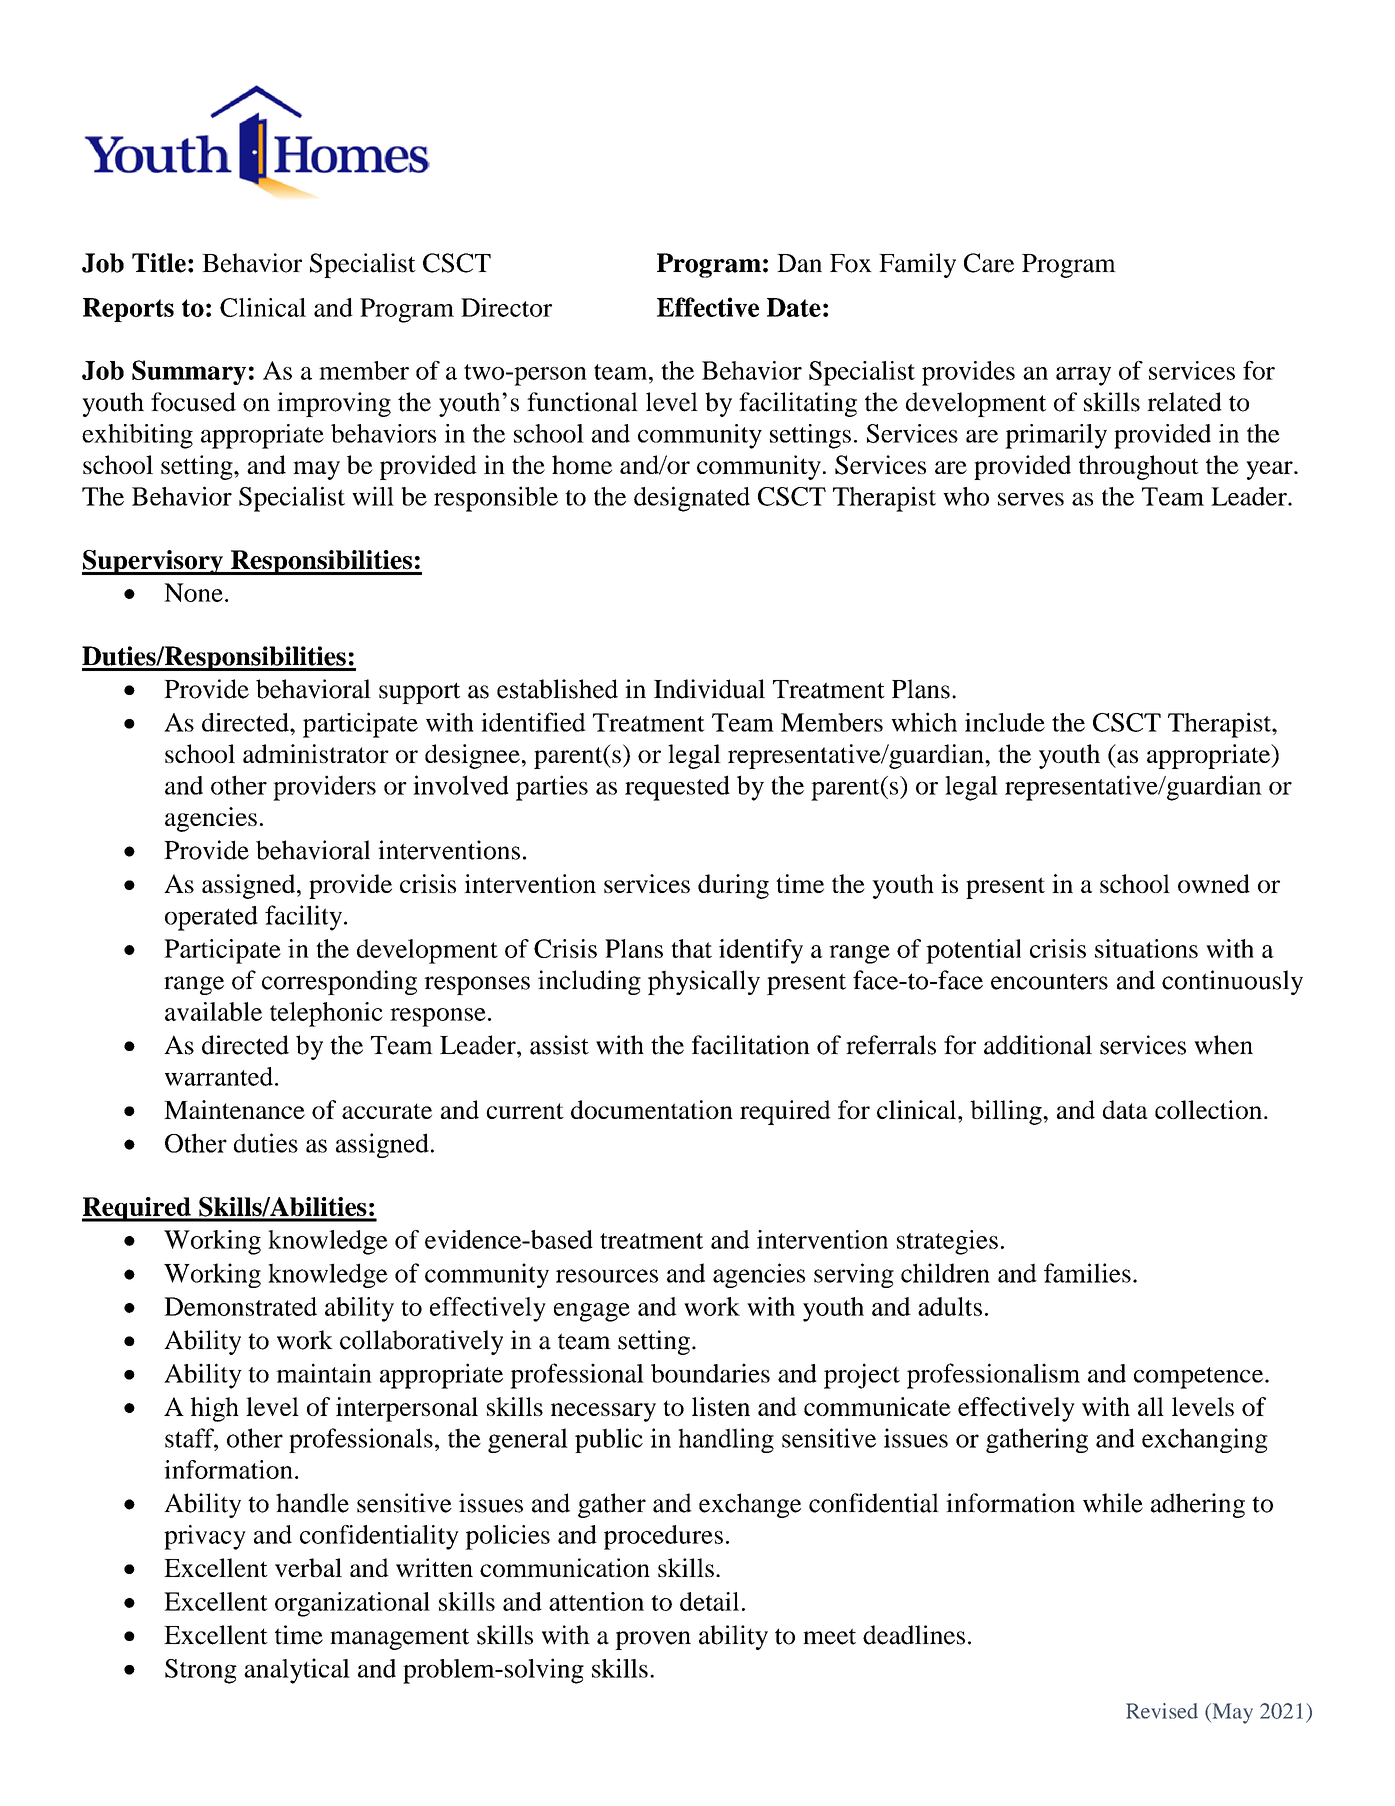 Image resolution: width=1395 pixels, height=1806 pixels. What do you see at coordinates (607, 1276) in the page?
I see `resources` at bounding box center [607, 1276].
